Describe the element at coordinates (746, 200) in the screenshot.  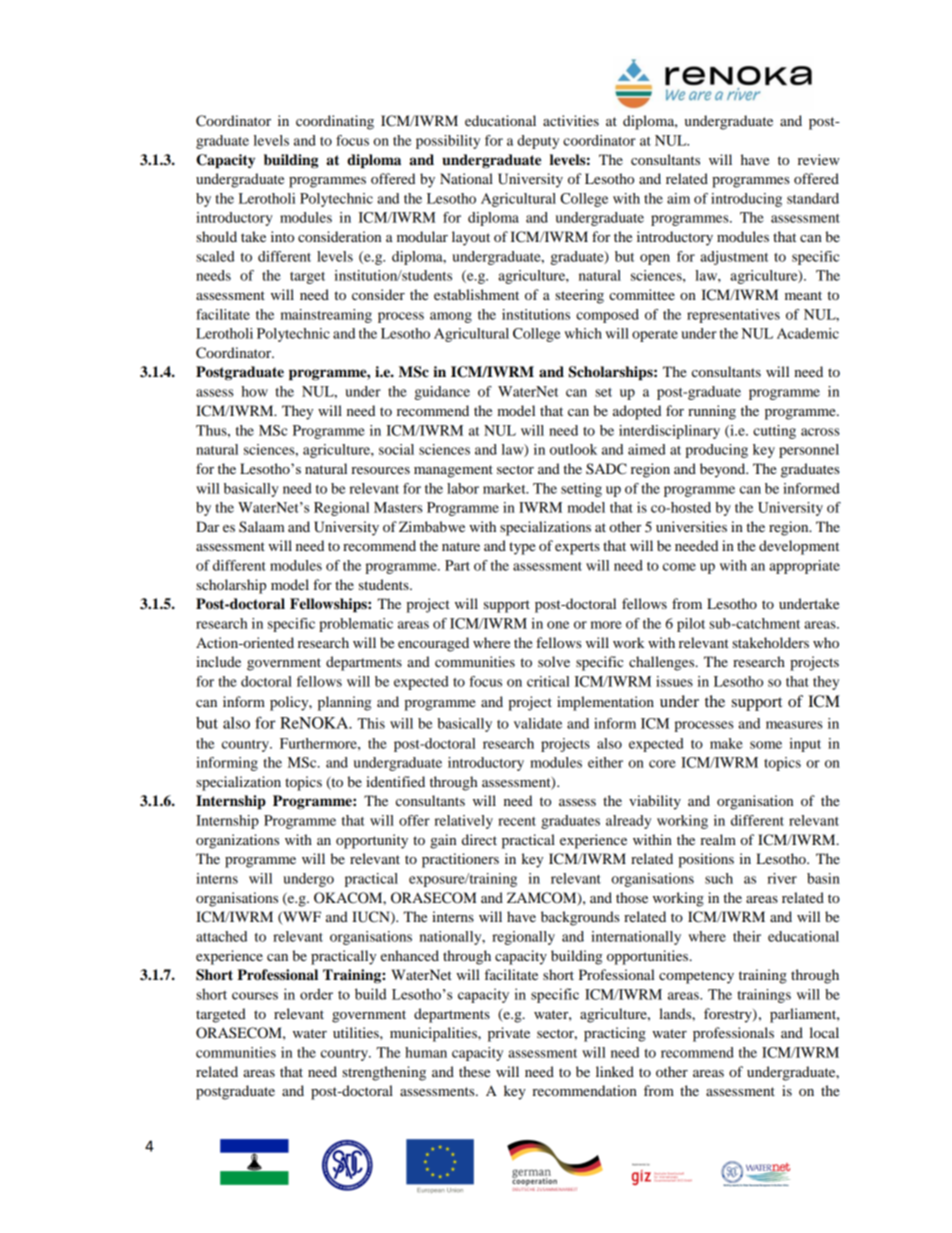
I see `introducing` at that location.
